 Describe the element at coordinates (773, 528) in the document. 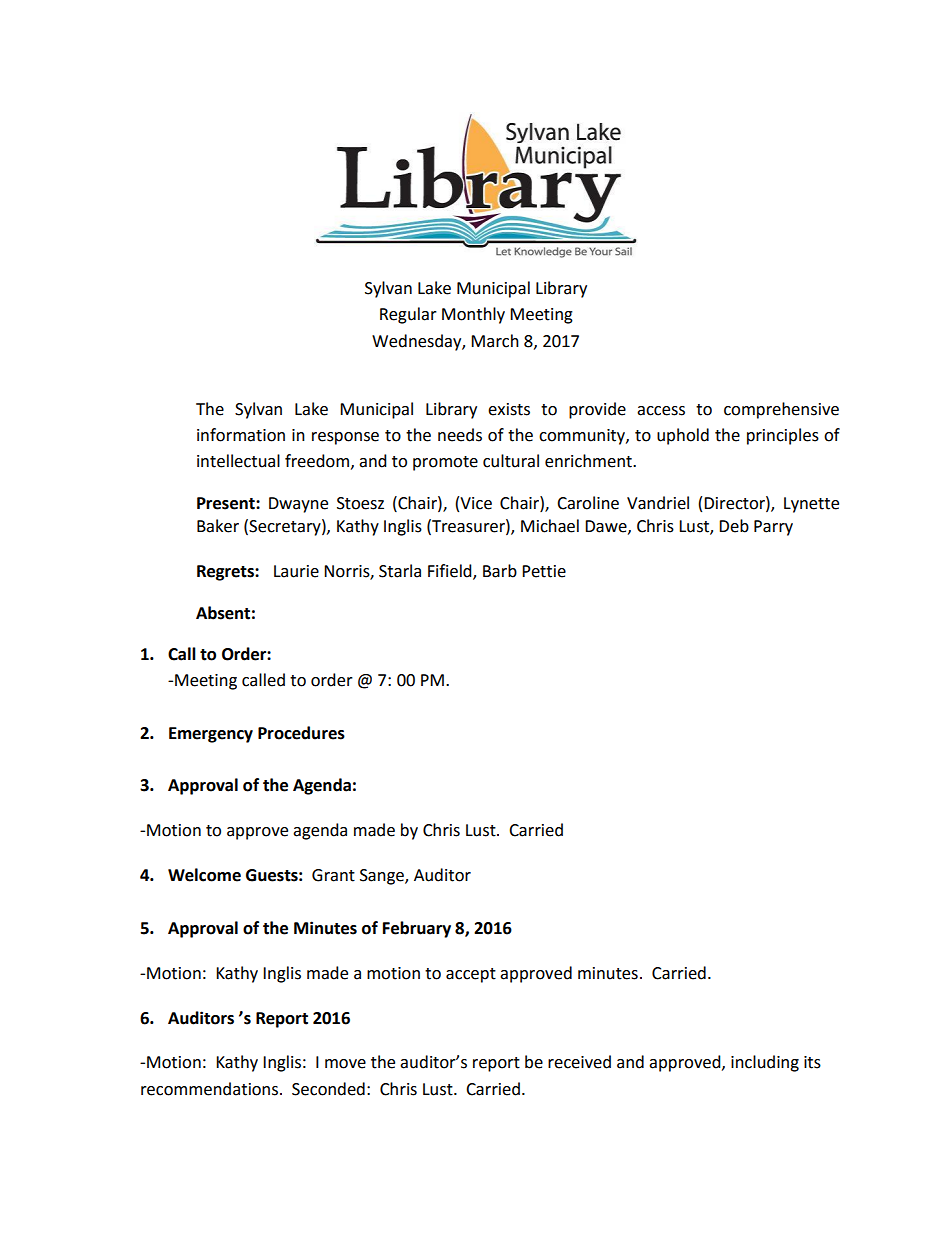

I see `Parry` at that location.
